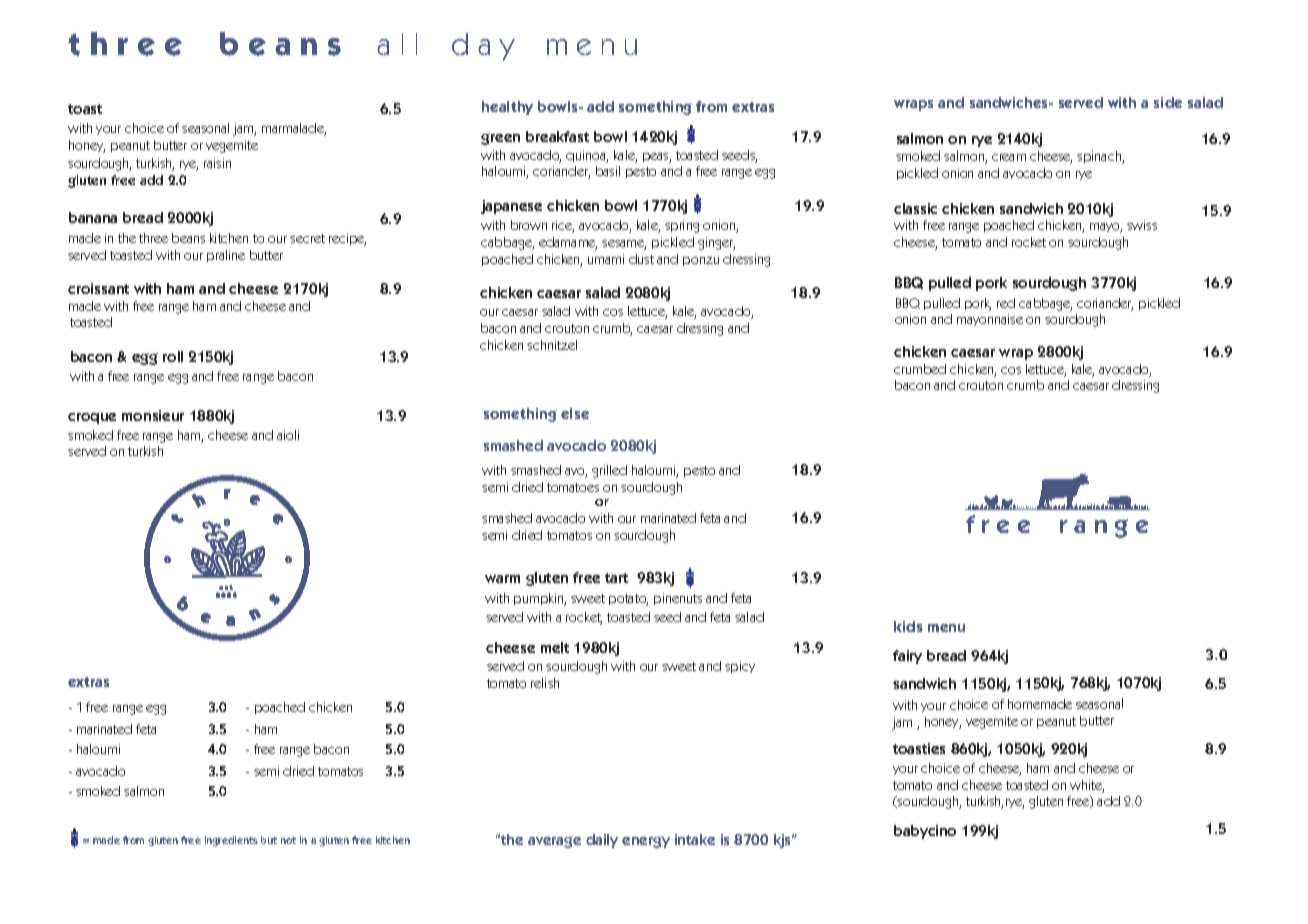  Describe the element at coordinates (609, 471) in the page. I see `grilled` at that location.
